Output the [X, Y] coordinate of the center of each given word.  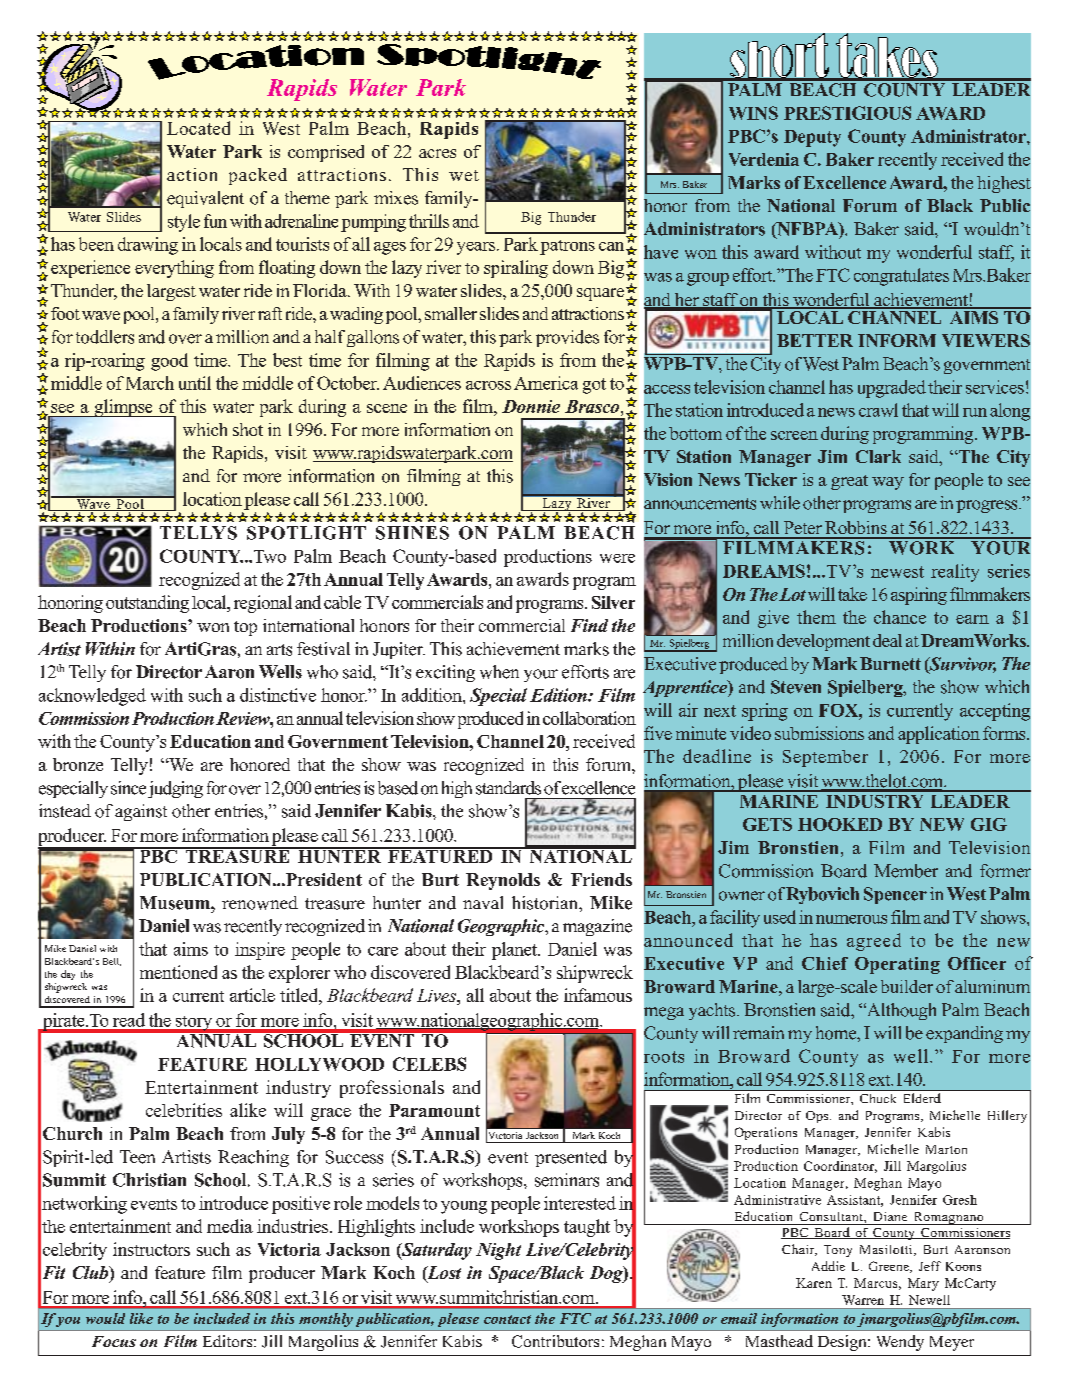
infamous [598, 995]
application [939, 735]
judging [175, 789]
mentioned [178, 972]
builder [907, 986]
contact [507, 1319]
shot [248, 429]
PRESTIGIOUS [847, 113]
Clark [878, 456]
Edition [559, 695]
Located [198, 128]
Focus [114, 1341]
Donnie [531, 406]
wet [464, 175]
